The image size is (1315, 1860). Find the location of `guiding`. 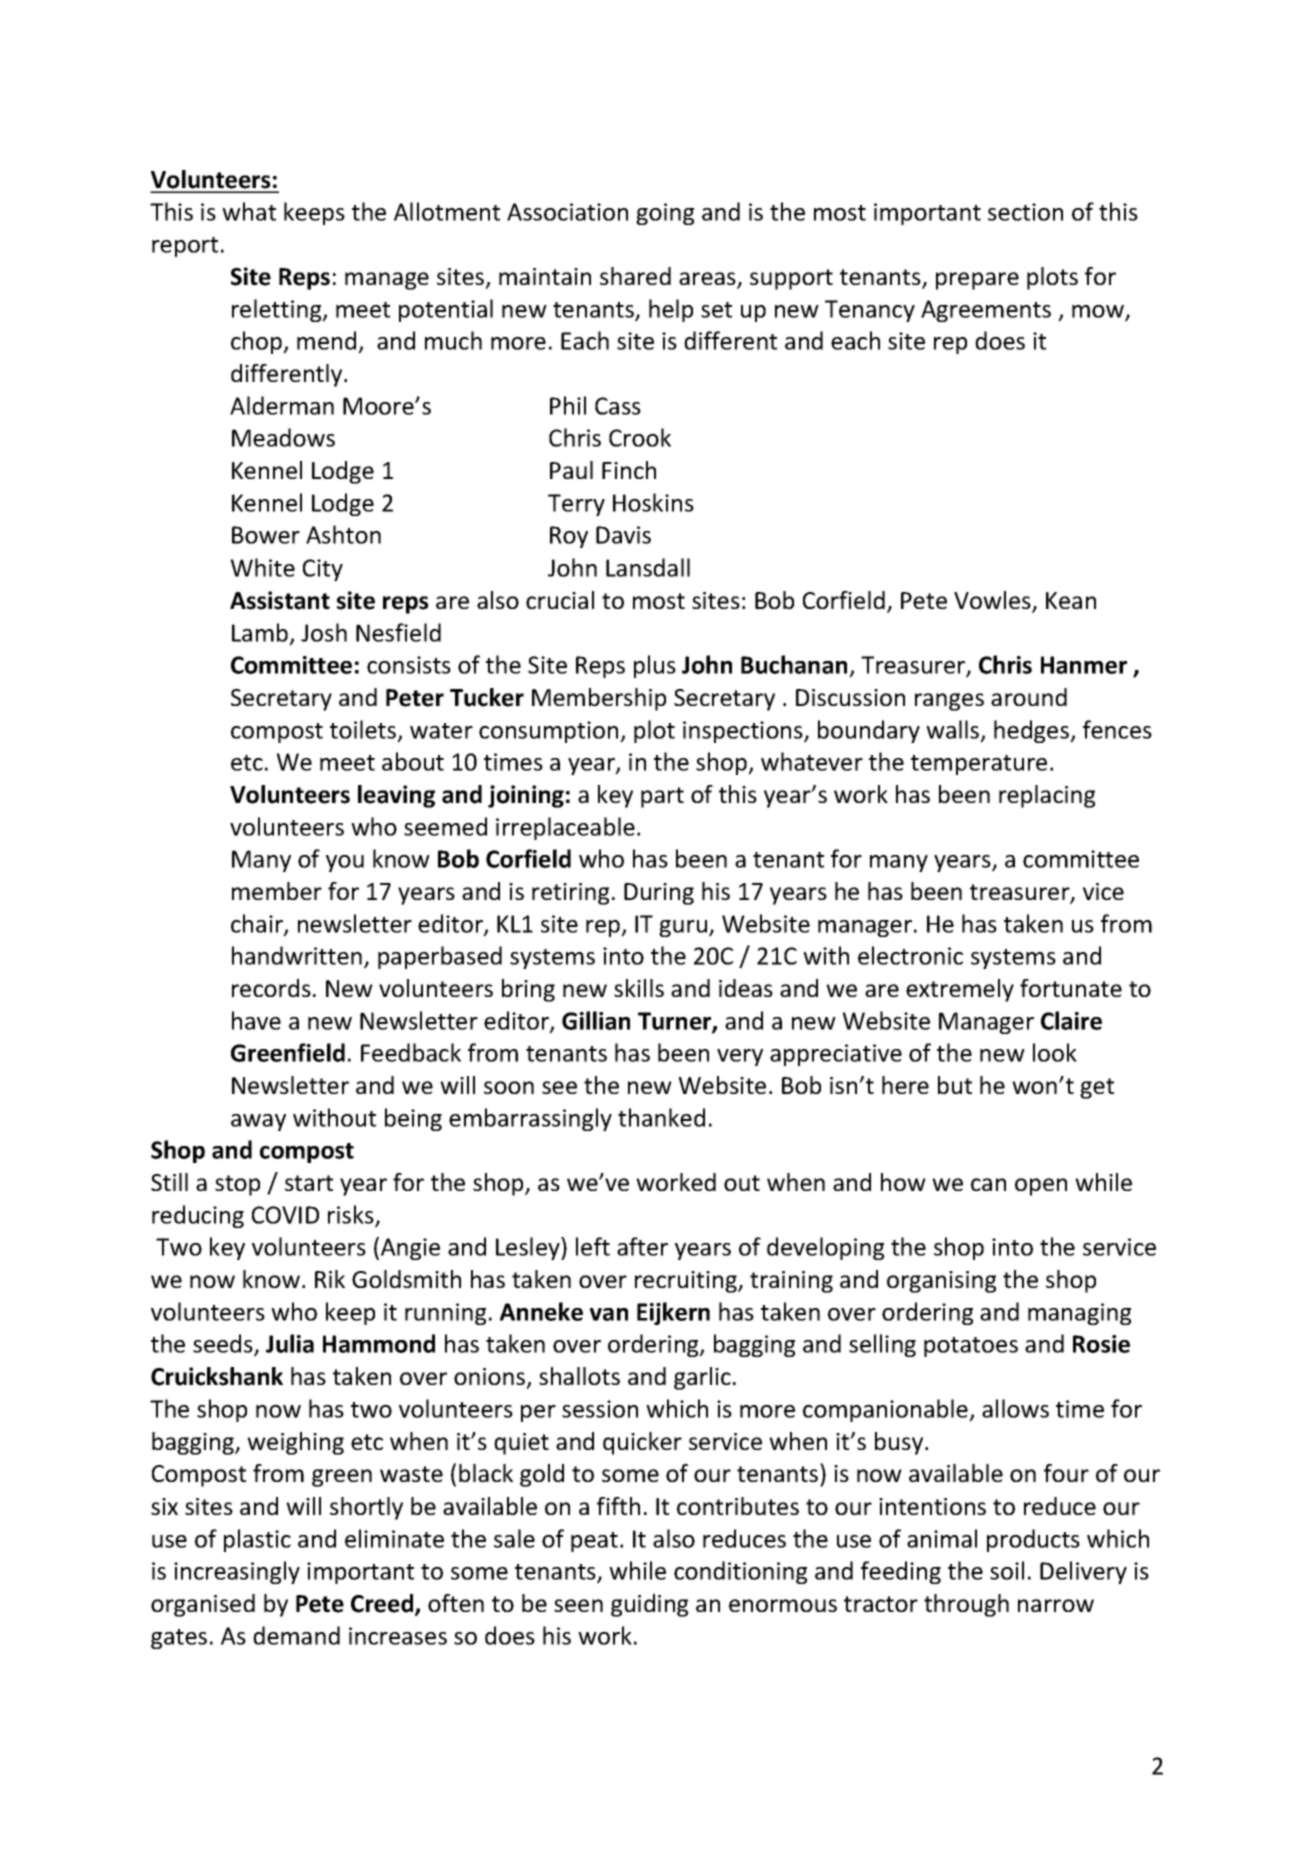

guiding is located at coordinates (649, 1605).
